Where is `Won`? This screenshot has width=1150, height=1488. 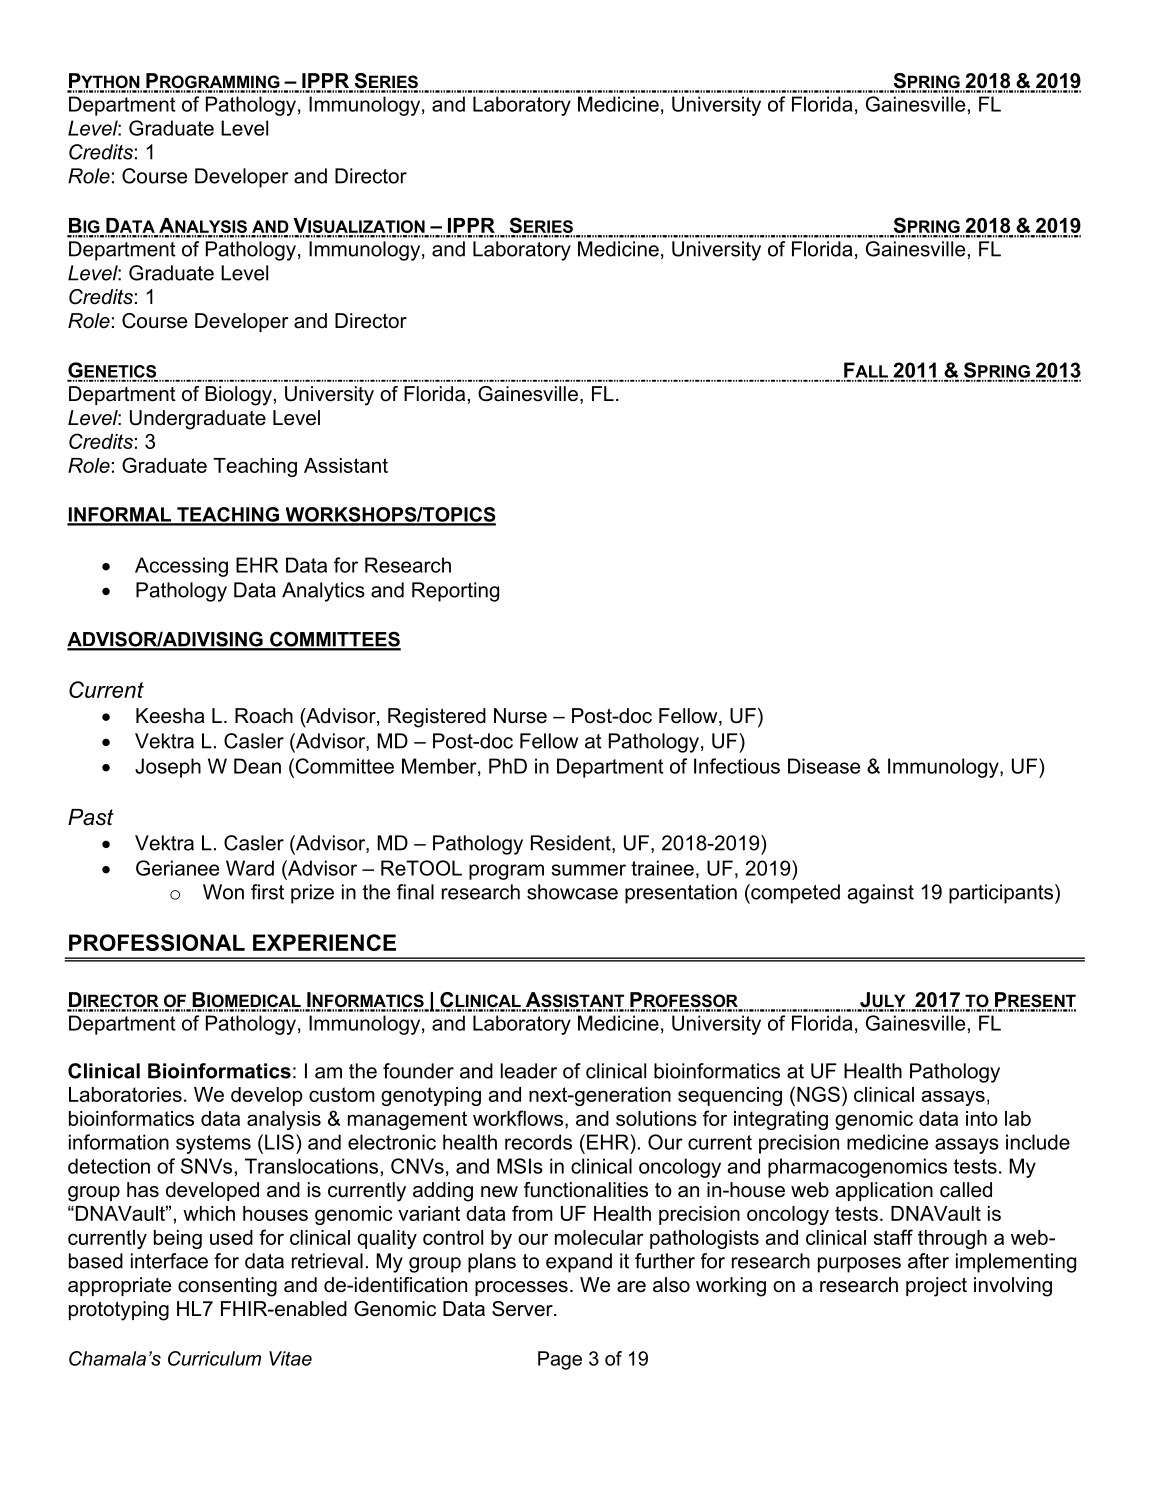 Won is located at coordinates (223, 892).
